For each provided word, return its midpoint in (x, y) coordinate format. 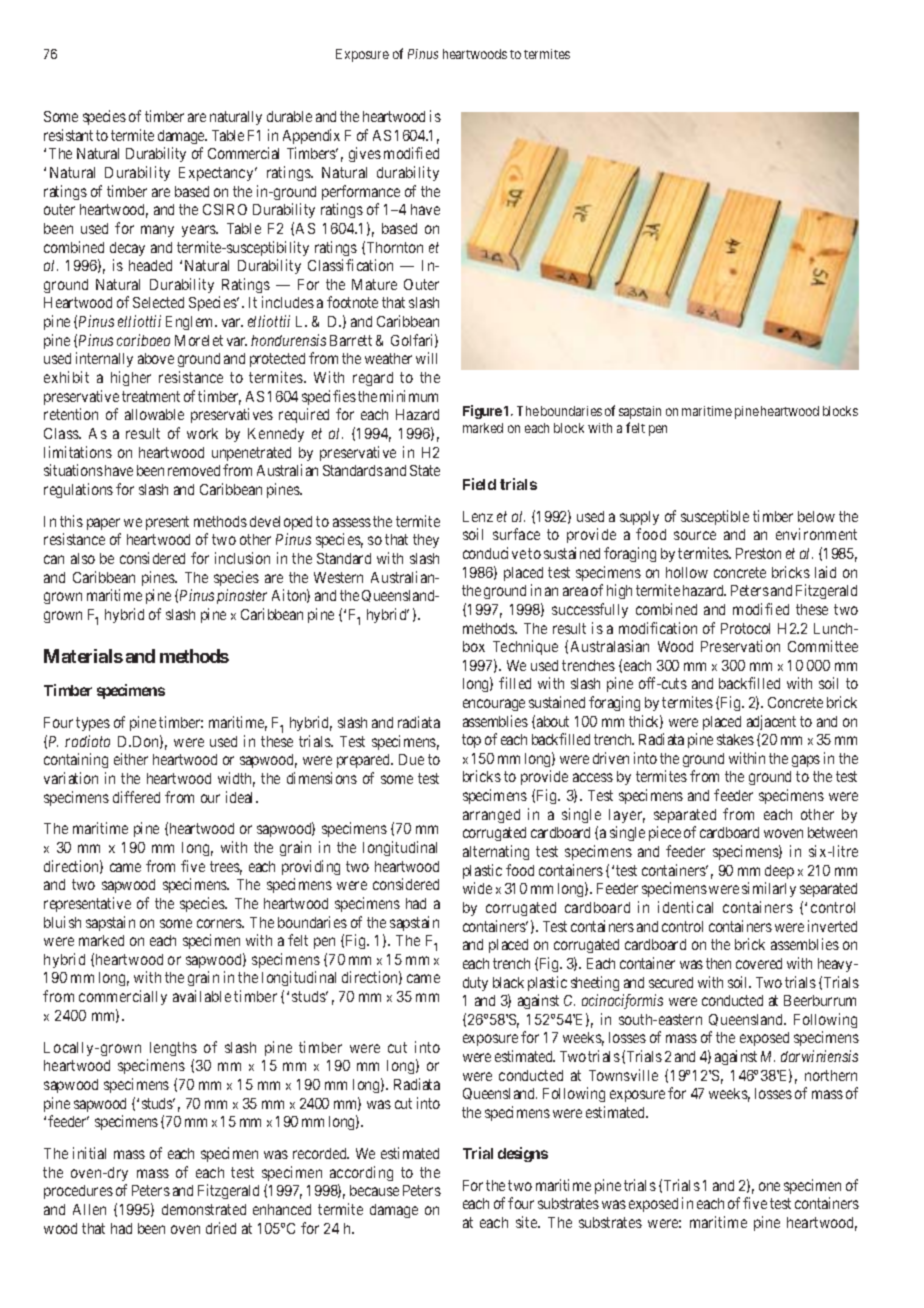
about (553, 721)
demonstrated (204, 1209)
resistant (68, 135)
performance (361, 192)
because (374, 1190)
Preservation (740, 646)
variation (71, 778)
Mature (374, 284)
